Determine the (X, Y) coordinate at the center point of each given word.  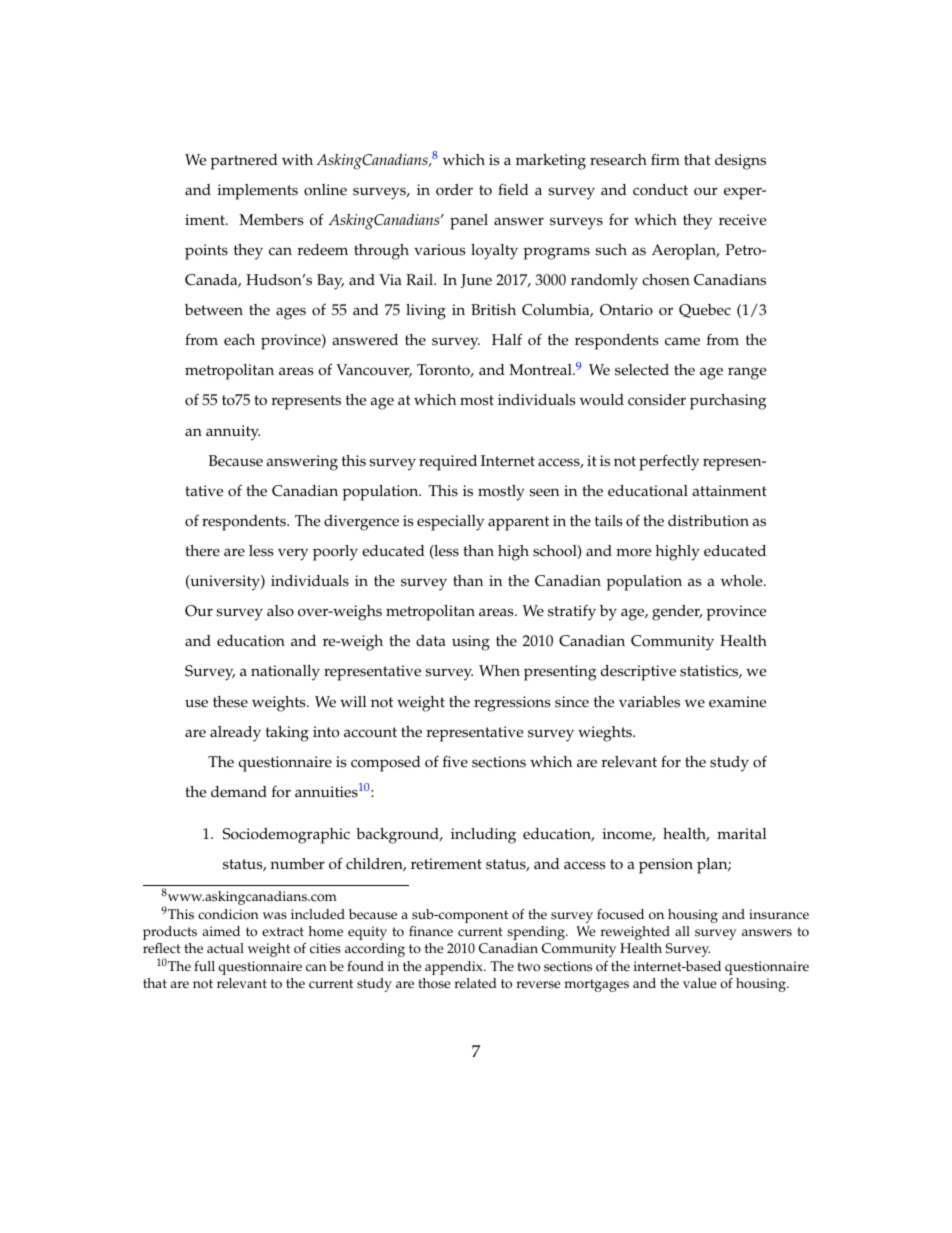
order (454, 190)
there (202, 551)
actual (225, 948)
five (455, 761)
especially (450, 523)
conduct (660, 190)
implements (258, 192)
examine (737, 702)
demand (239, 792)
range (747, 373)
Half (507, 339)
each (239, 340)
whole (743, 581)
